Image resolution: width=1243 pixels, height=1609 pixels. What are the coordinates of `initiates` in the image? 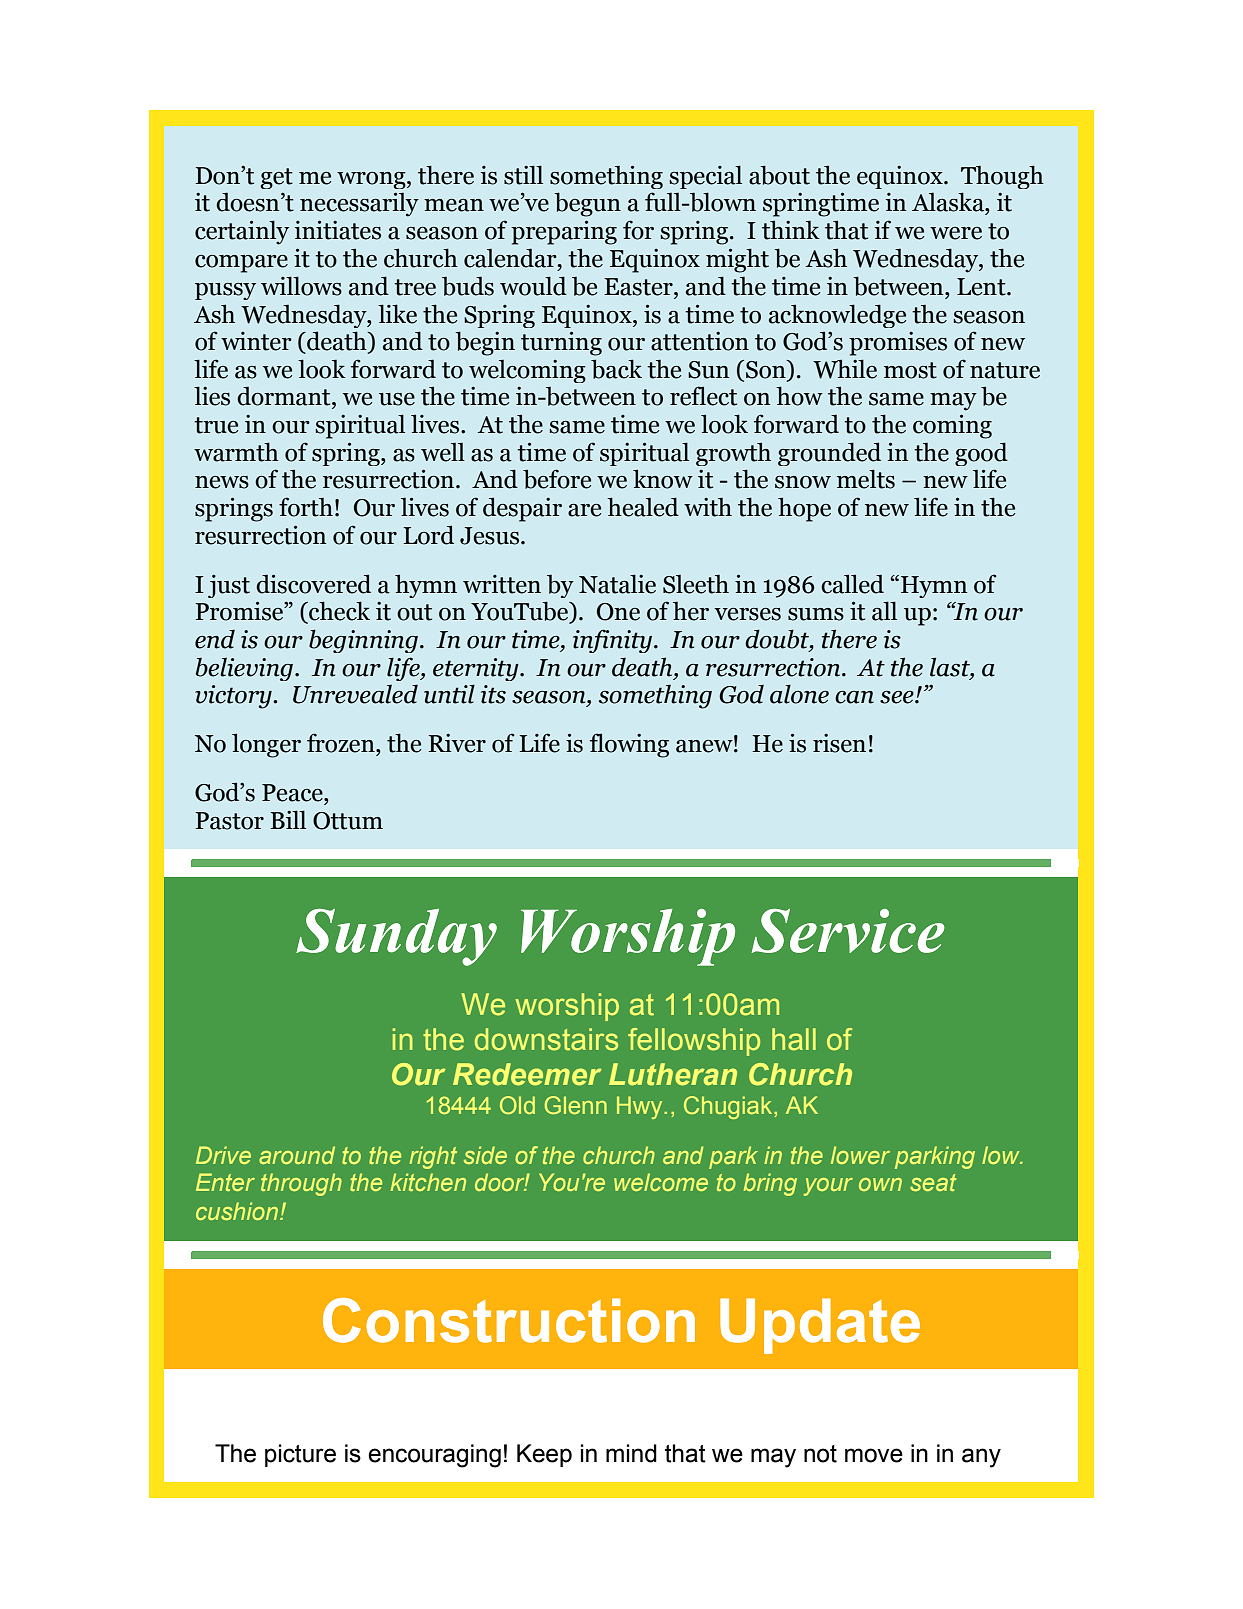 It's located at (338, 230).
